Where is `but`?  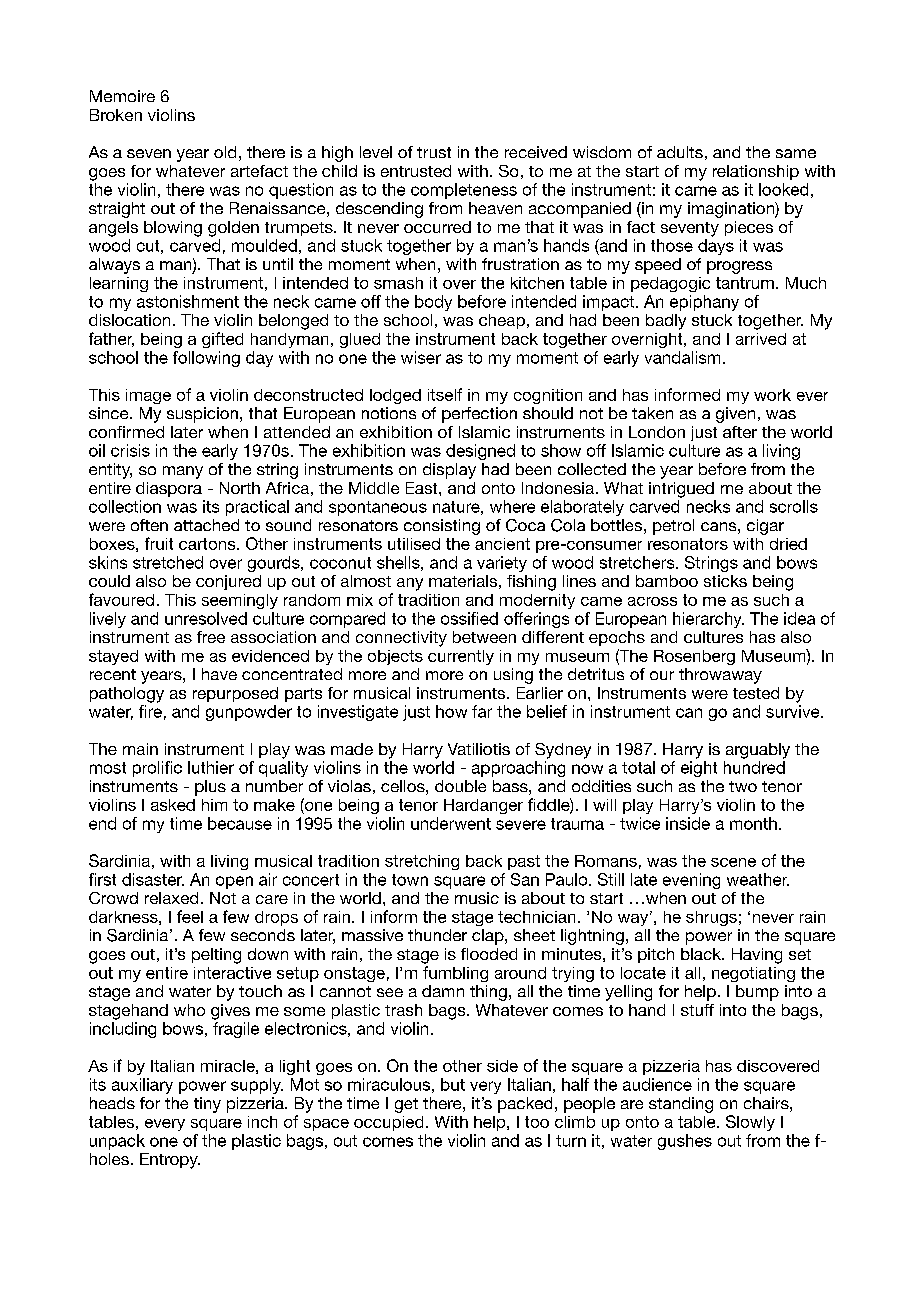 but is located at coordinates (453, 1084).
